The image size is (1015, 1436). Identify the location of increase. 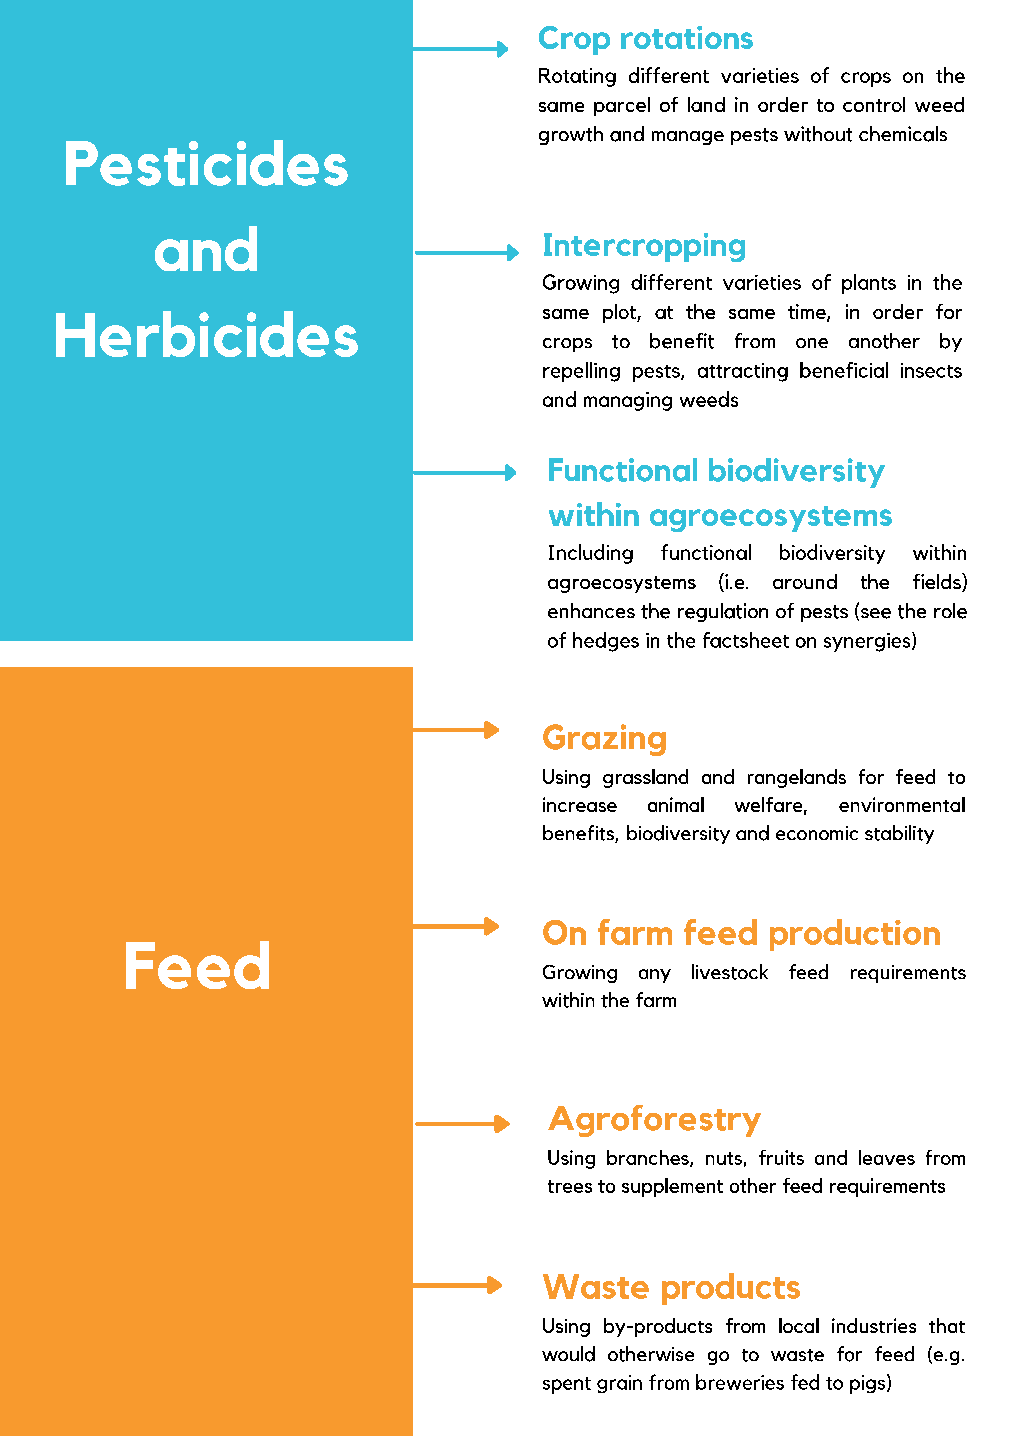
(580, 804).
